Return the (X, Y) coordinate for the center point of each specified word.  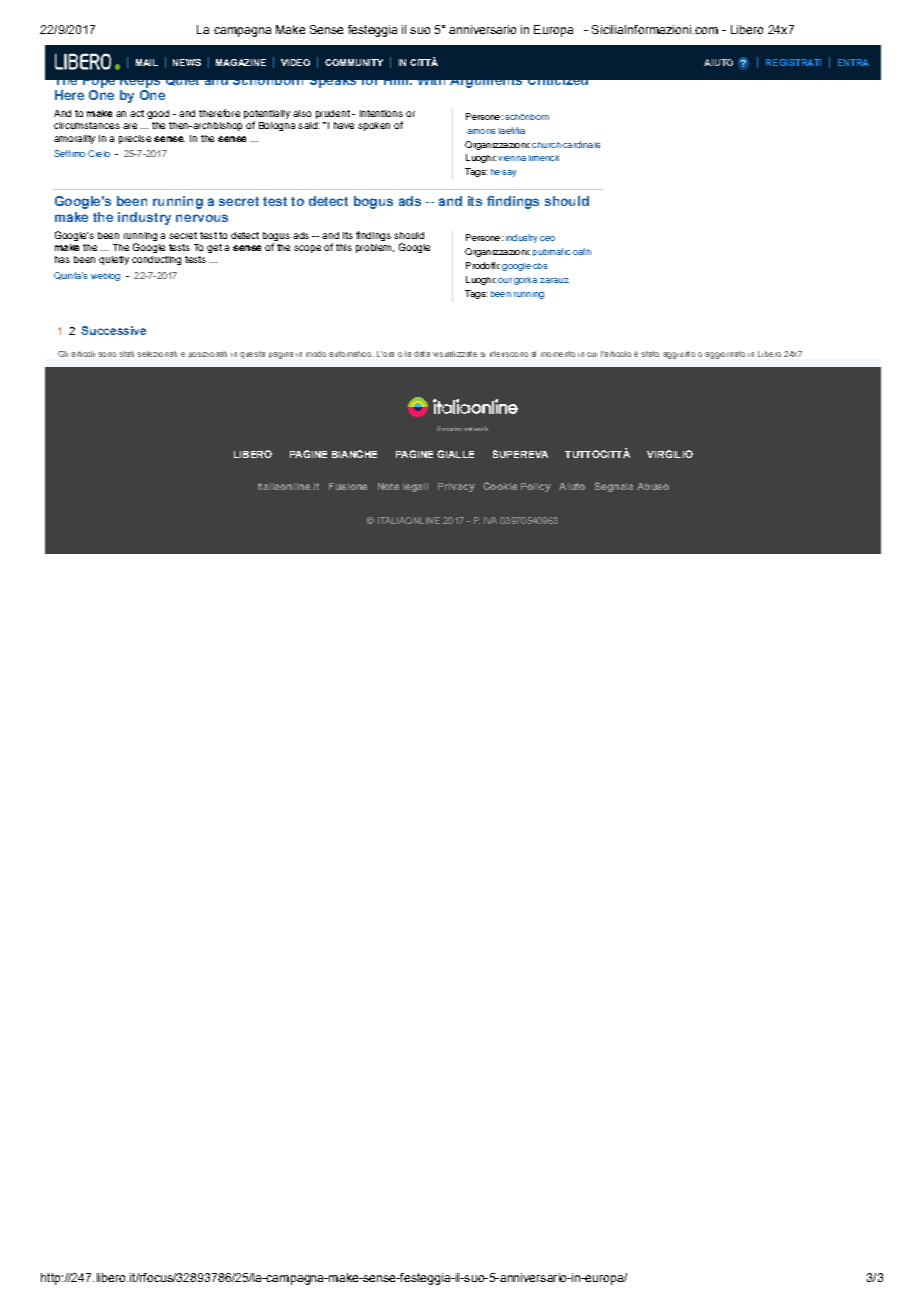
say (509, 173)
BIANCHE (354, 454)
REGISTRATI (793, 62)
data (422, 354)
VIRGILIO (670, 454)
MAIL (147, 62)
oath (582, 251)
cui (592, 354)
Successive (113, 330)
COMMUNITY (354, 62)
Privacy (456, 487)
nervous (202, 218)
